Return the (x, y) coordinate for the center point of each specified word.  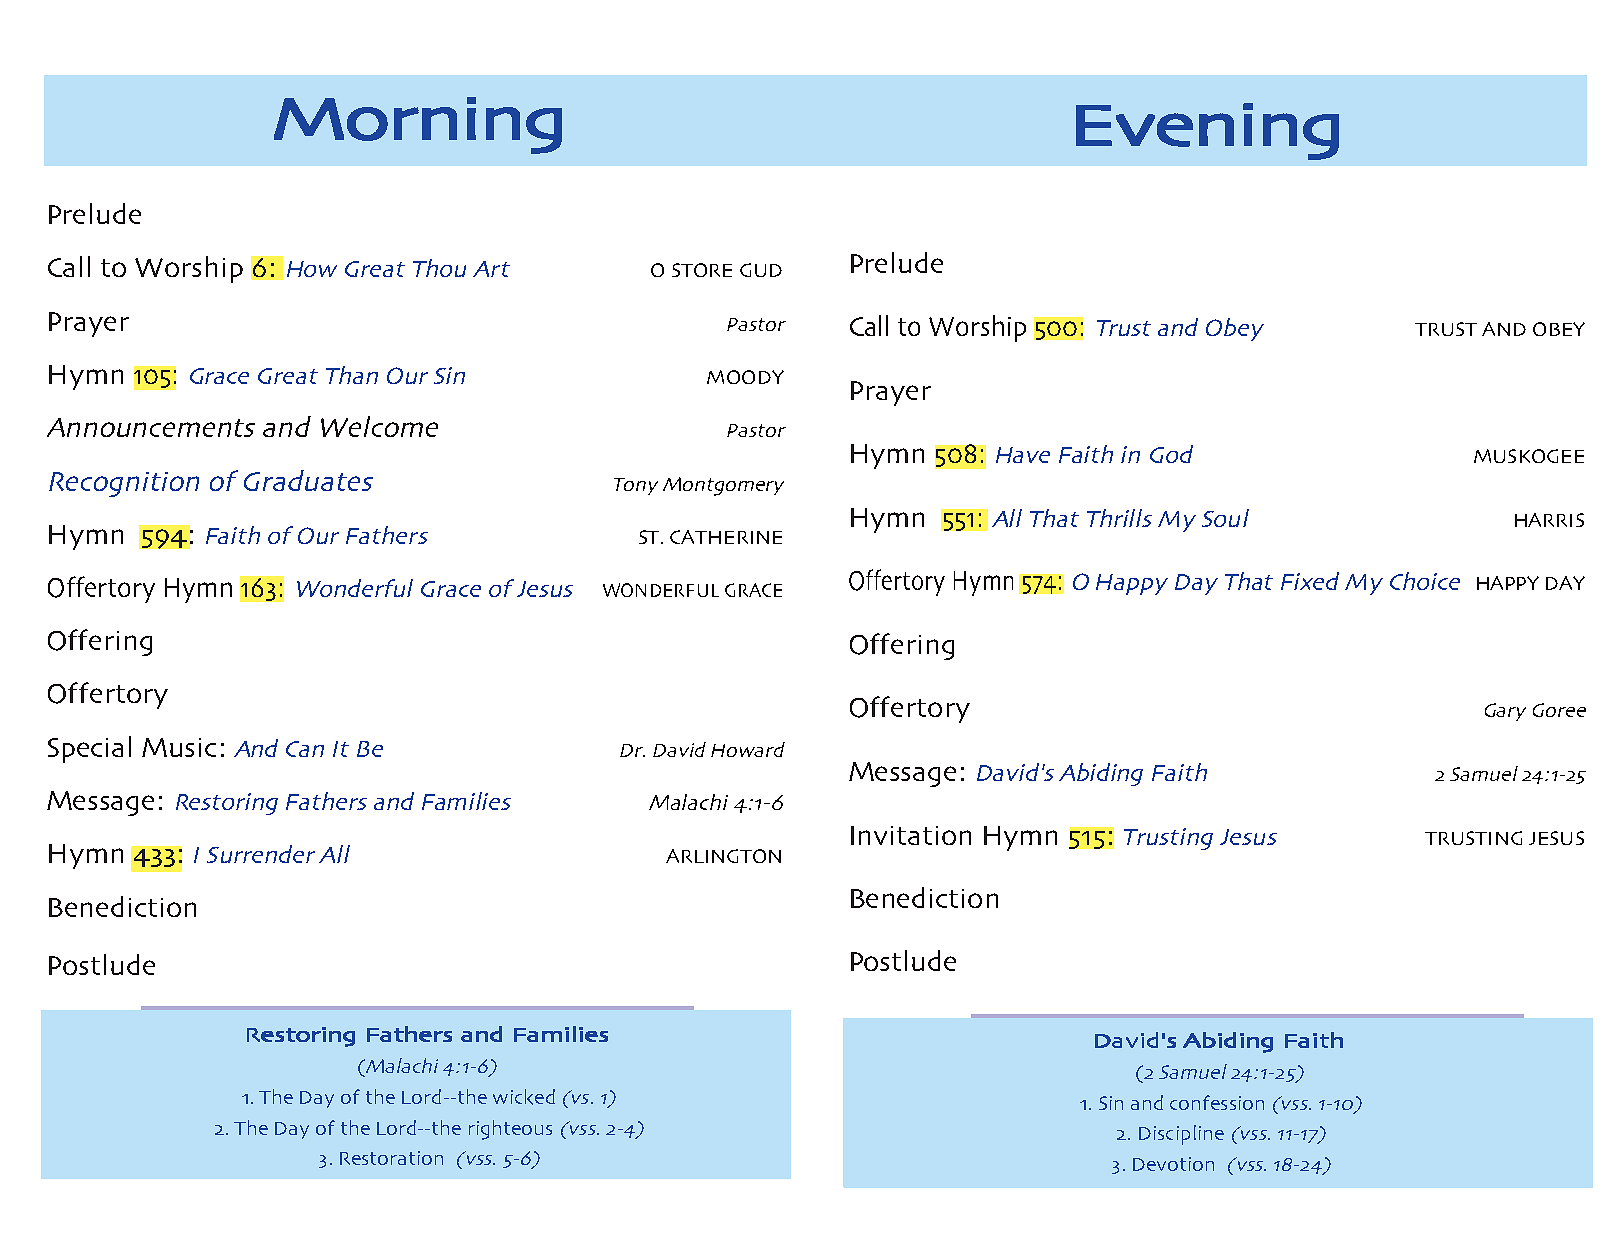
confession (1217, 1102)
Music (179, 747)
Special (89, 749)
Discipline (1181, 1135)
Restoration (391, 1158)
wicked (524, 1097)
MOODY (745, 377)
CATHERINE (726, 537)
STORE (702, 270)
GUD (761, 270)
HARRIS (1549, 520)
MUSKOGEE (1529, 456)
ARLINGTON (723, 856)
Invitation (911, 835)
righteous (510, 1130)
